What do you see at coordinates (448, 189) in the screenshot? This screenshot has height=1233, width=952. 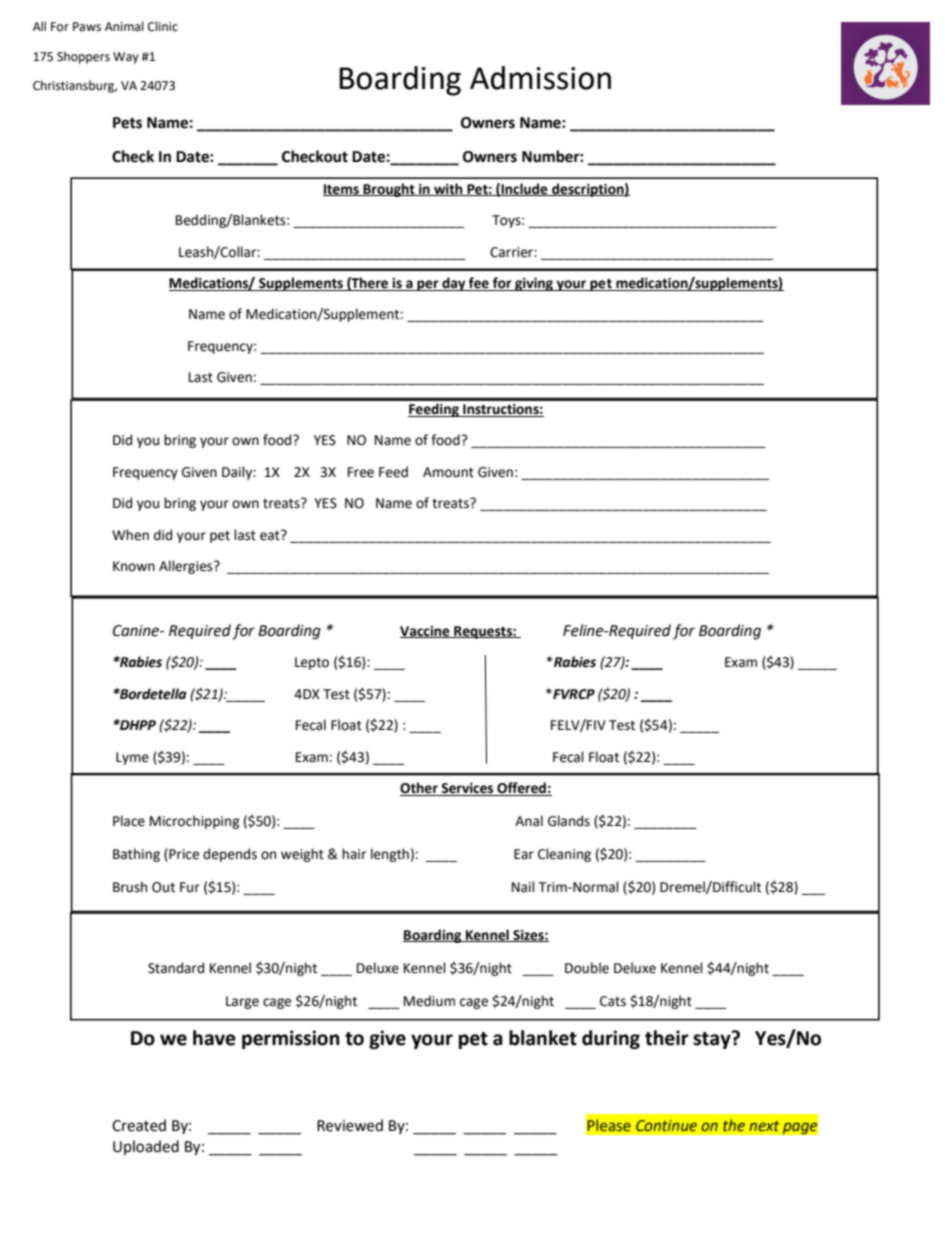 I see `with` at bounding box center [448, 189].
